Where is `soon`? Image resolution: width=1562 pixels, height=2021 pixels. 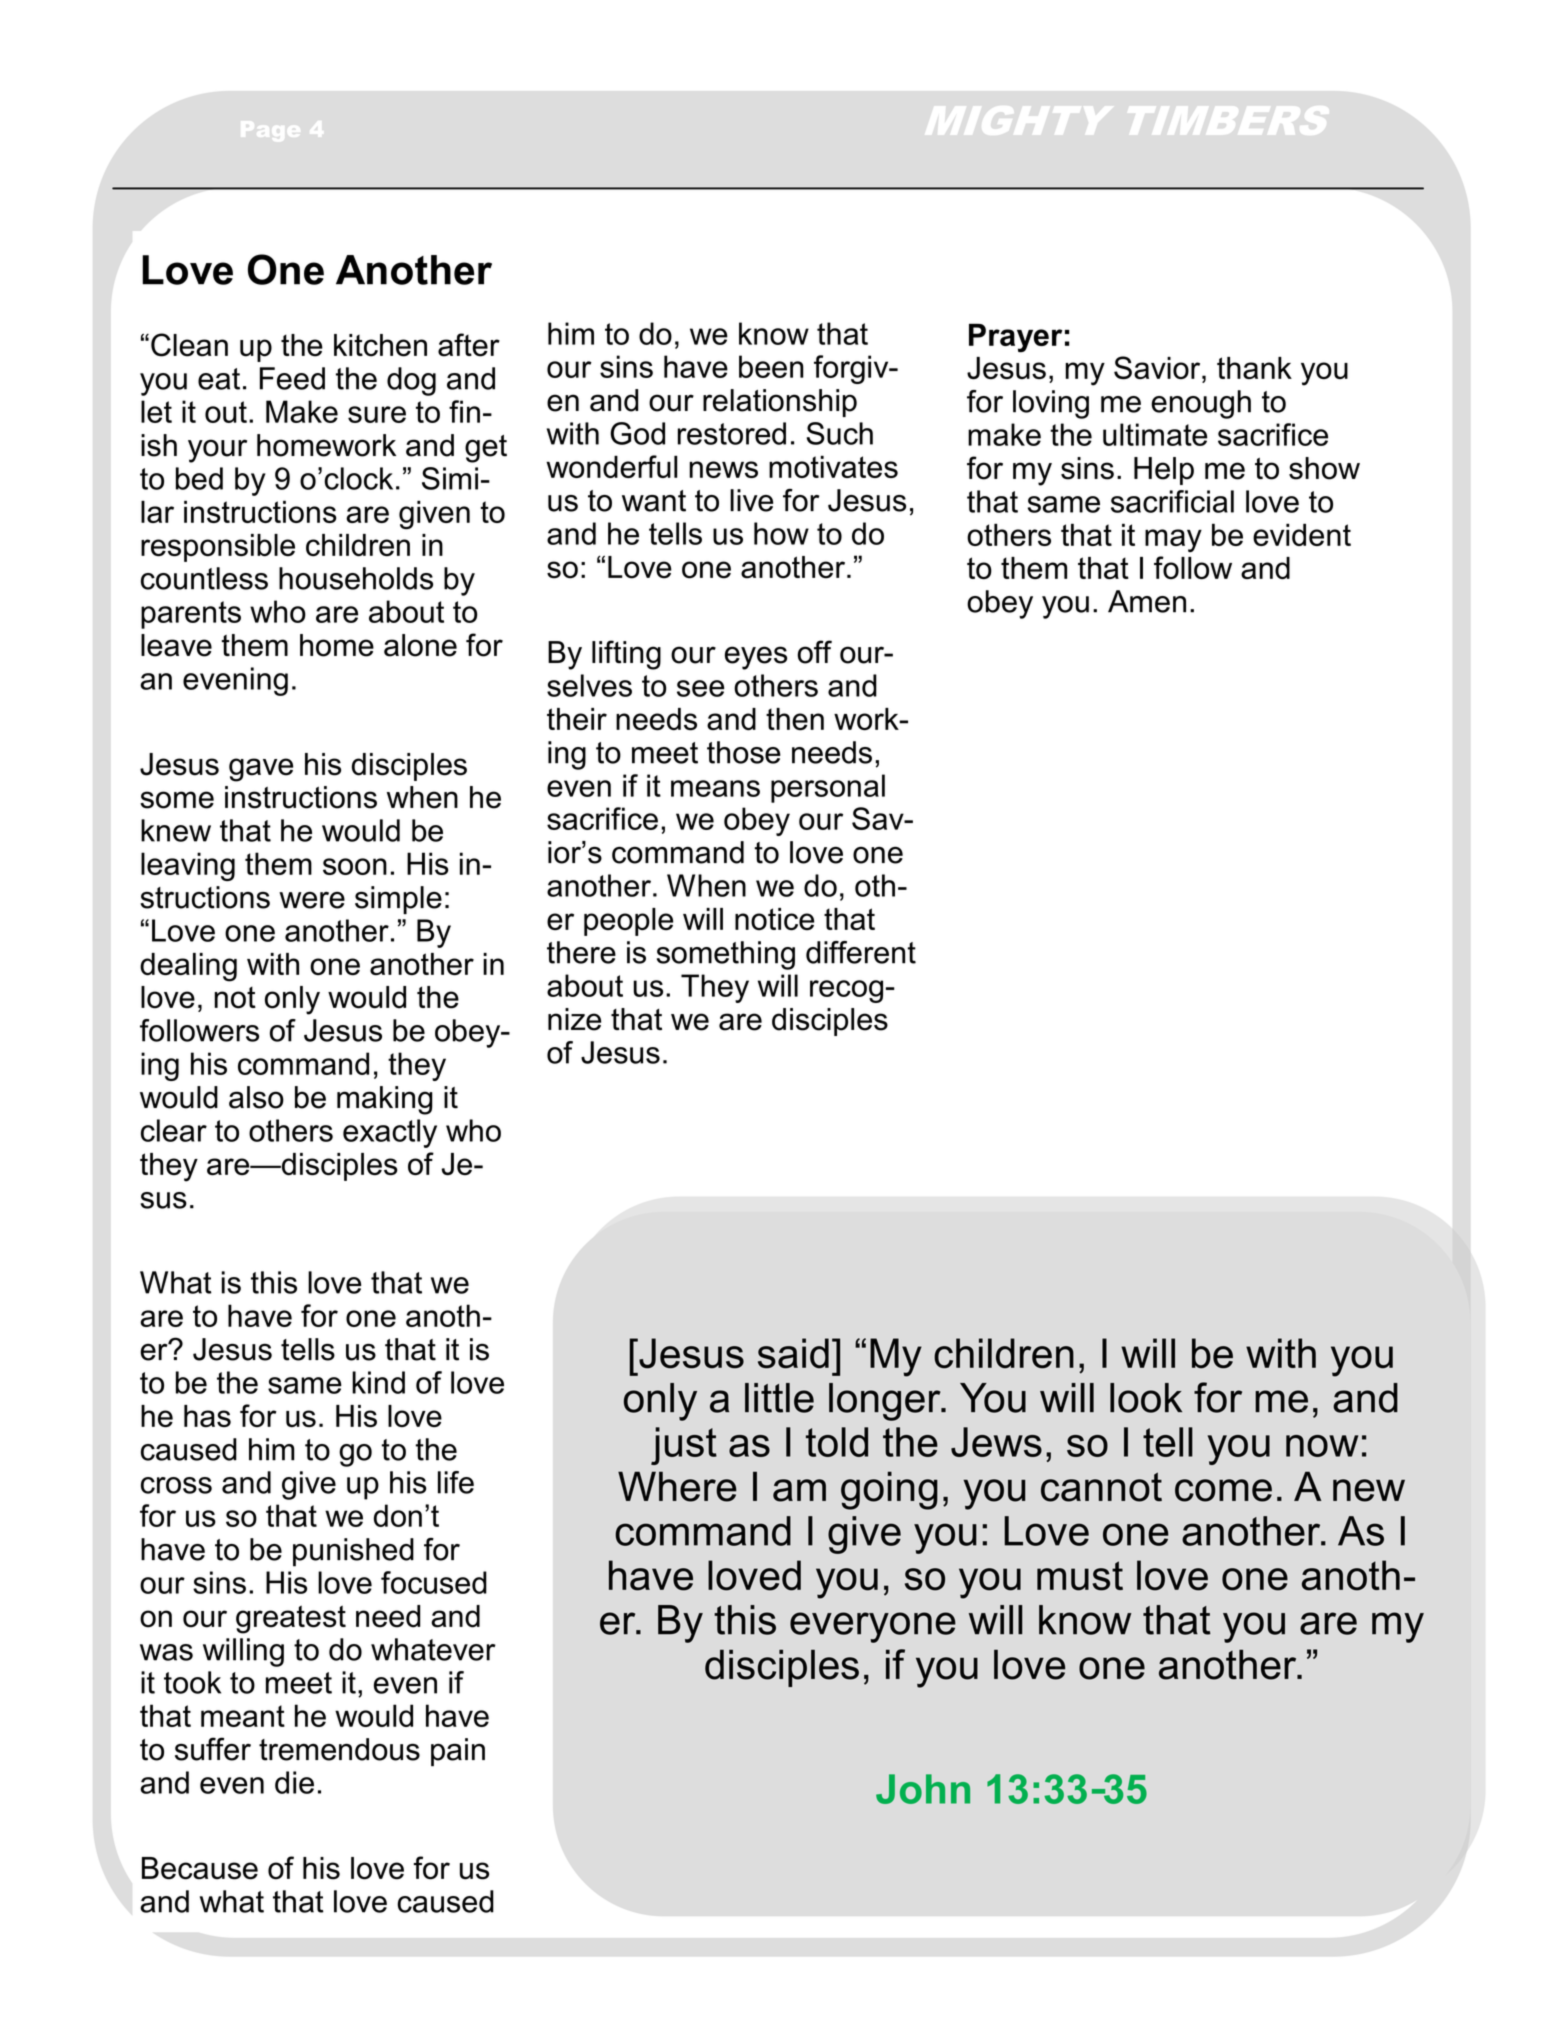
soon is located at coordinates (355, 866).
